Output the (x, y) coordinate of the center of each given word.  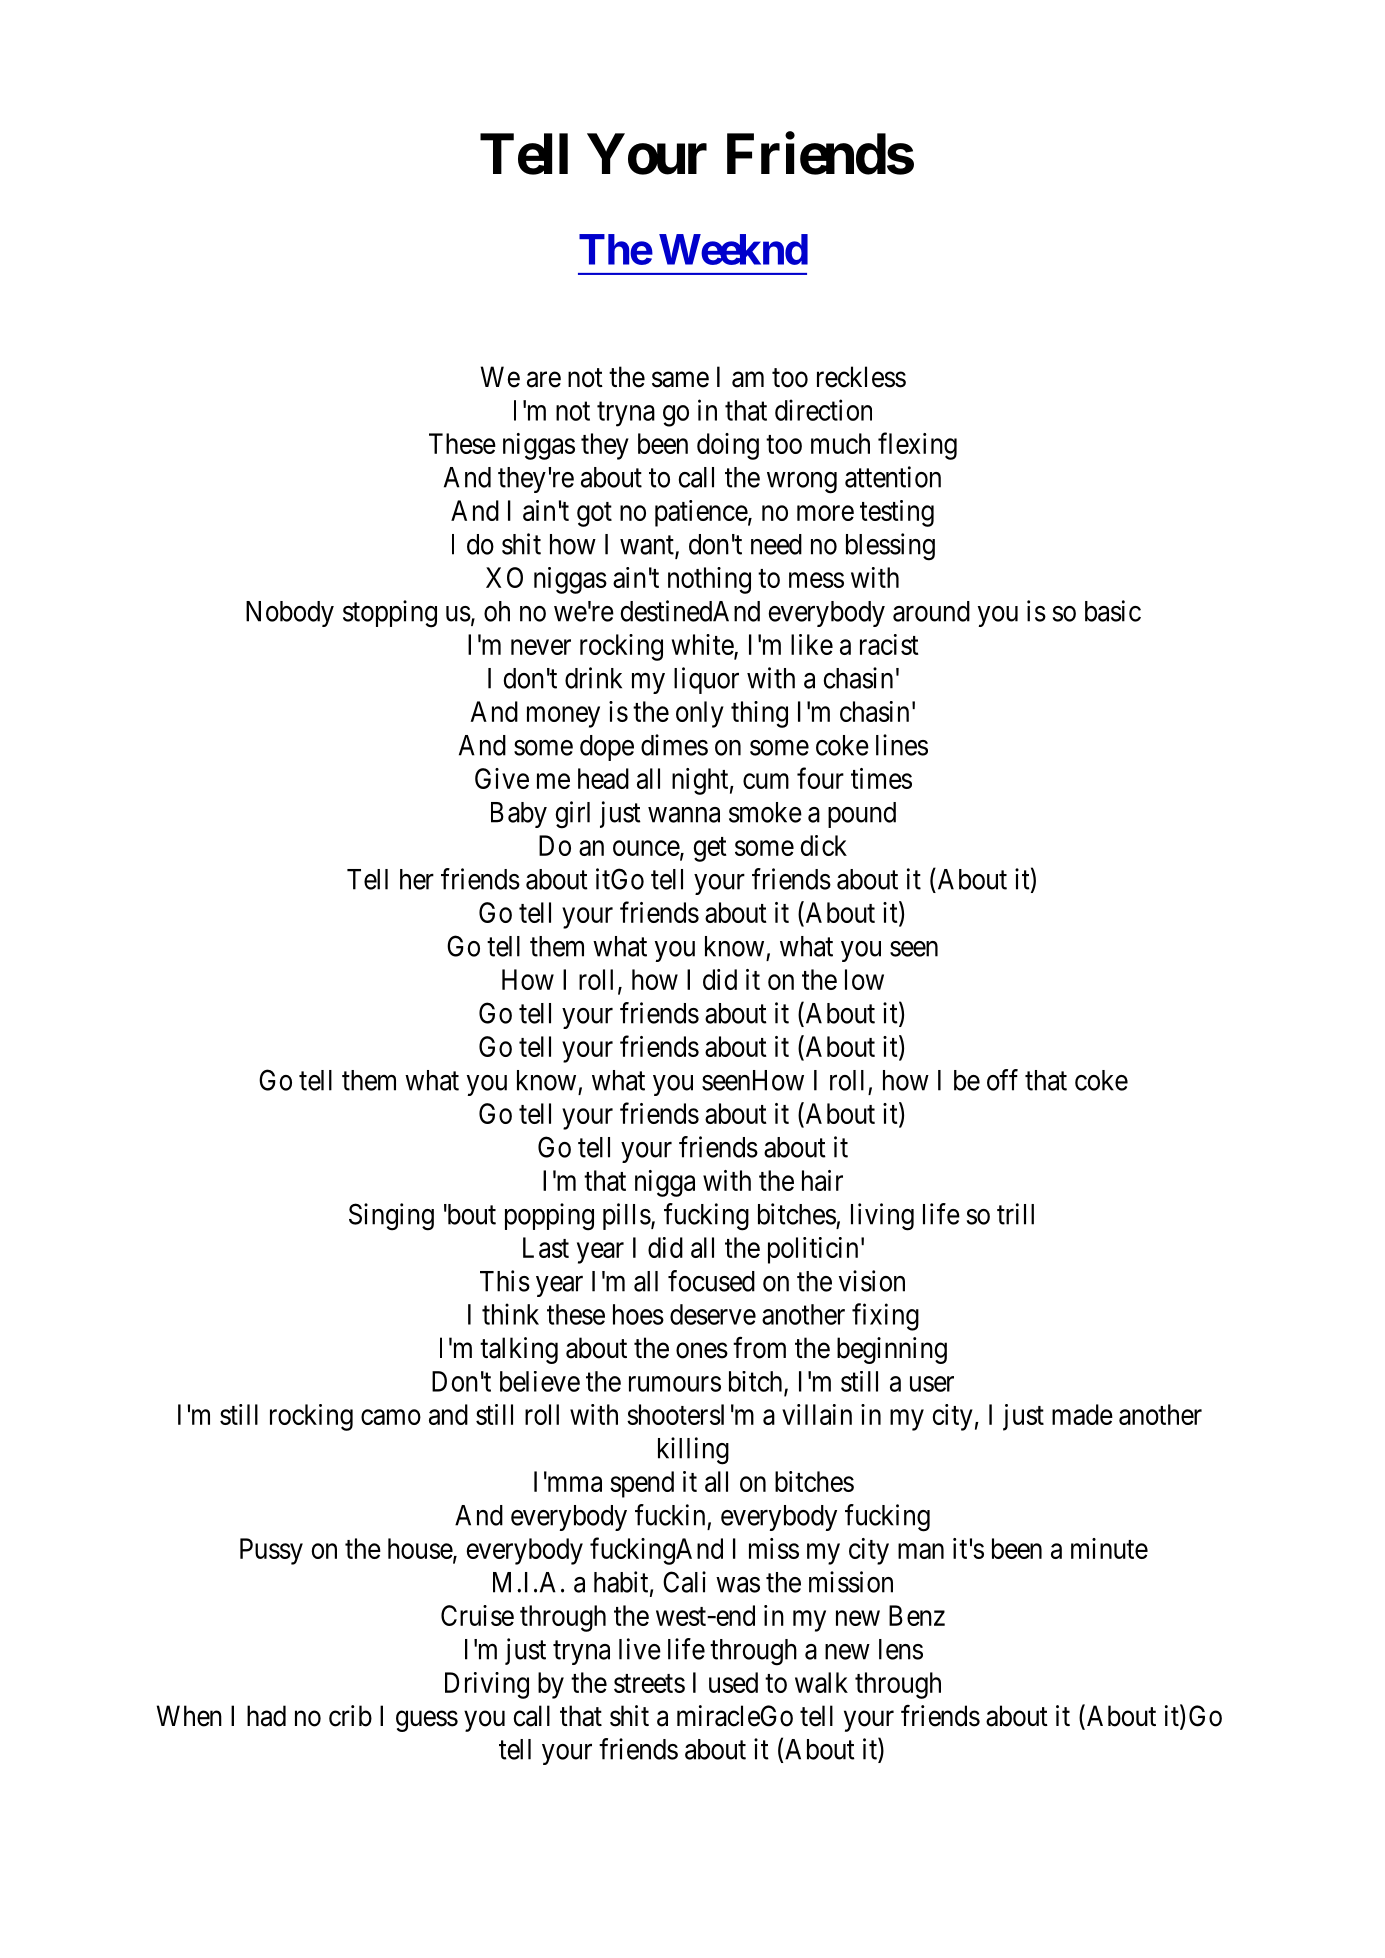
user (932, 1384)
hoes (638, 1314)
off (1002, 1080)
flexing (917, 446)
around (931, 611)
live (640, 1649)
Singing (391, 1217)
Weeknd (733, 249)
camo (391, 1417)
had (266, 1716)
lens (901, 1649)
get (710, 849)
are (544, 380)
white (703, 646)
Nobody (290, 614)
